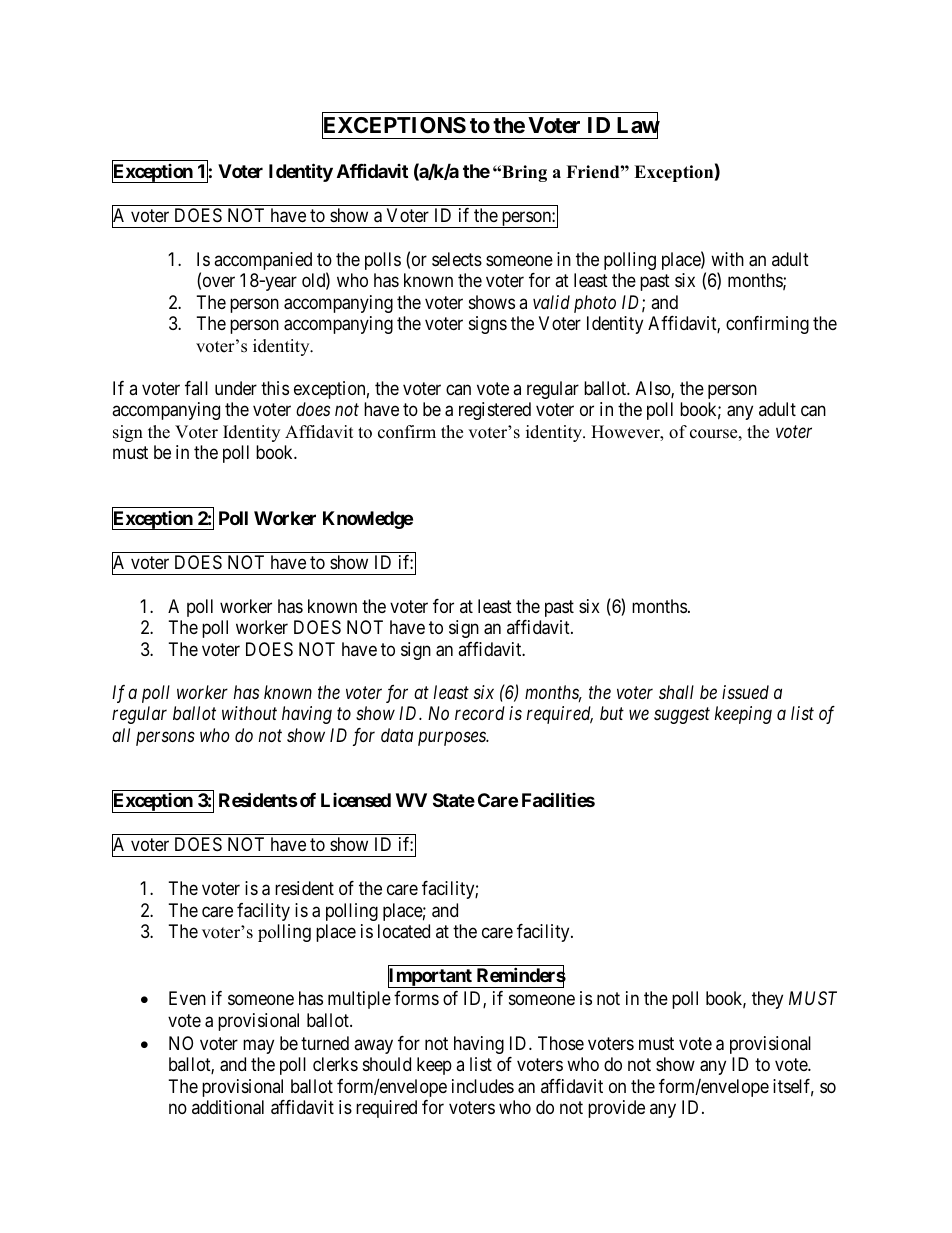  Describe the element at coordinates (616, 1109) in the image. I see `provide` at that location.
